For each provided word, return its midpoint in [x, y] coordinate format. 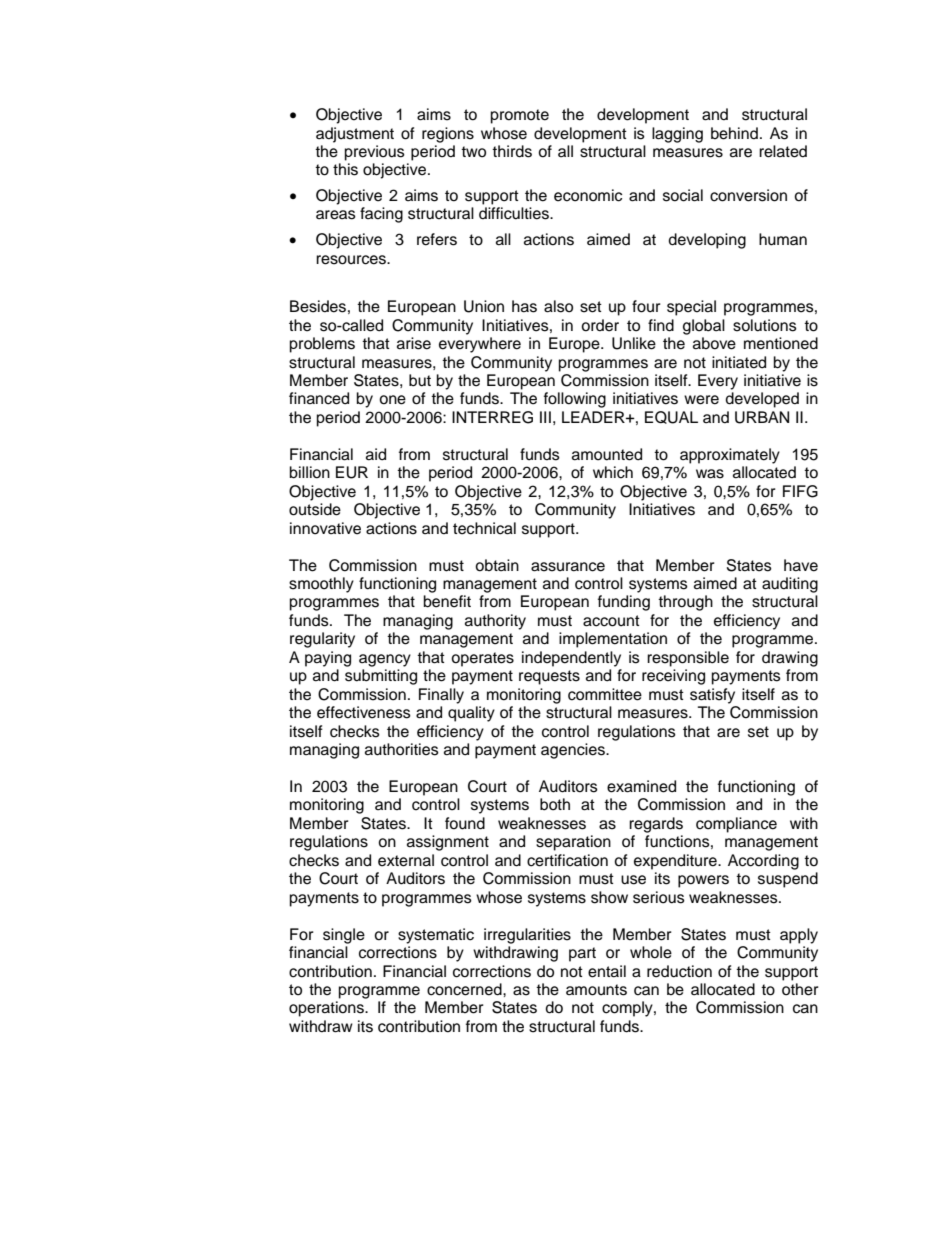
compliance [736, 825]
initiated [739, 362]
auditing [790, 585]
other [800, 989]
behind [734, 133]
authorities [402, 749]
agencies [574, 751]
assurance [568, 567]
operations [327, 1009]
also [558, 306]
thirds [512, 151]
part [582, 954]
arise [414, 343]
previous [375, 153]
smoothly [321, 585]
